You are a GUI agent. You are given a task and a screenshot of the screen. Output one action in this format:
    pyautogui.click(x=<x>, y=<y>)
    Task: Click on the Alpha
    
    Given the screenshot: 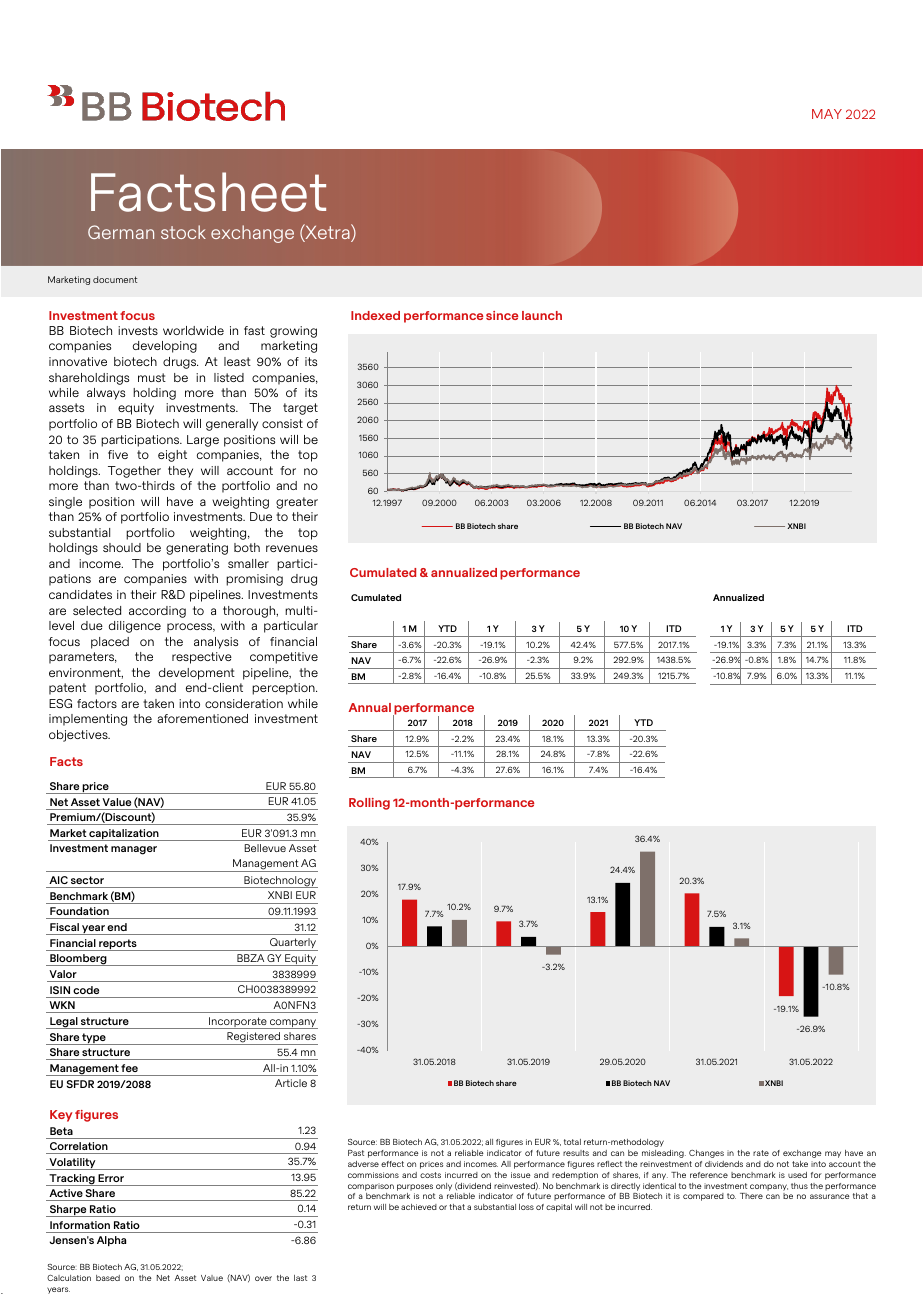 What is the action you would take?
    pyautogui.click(x=111, y=1241)
